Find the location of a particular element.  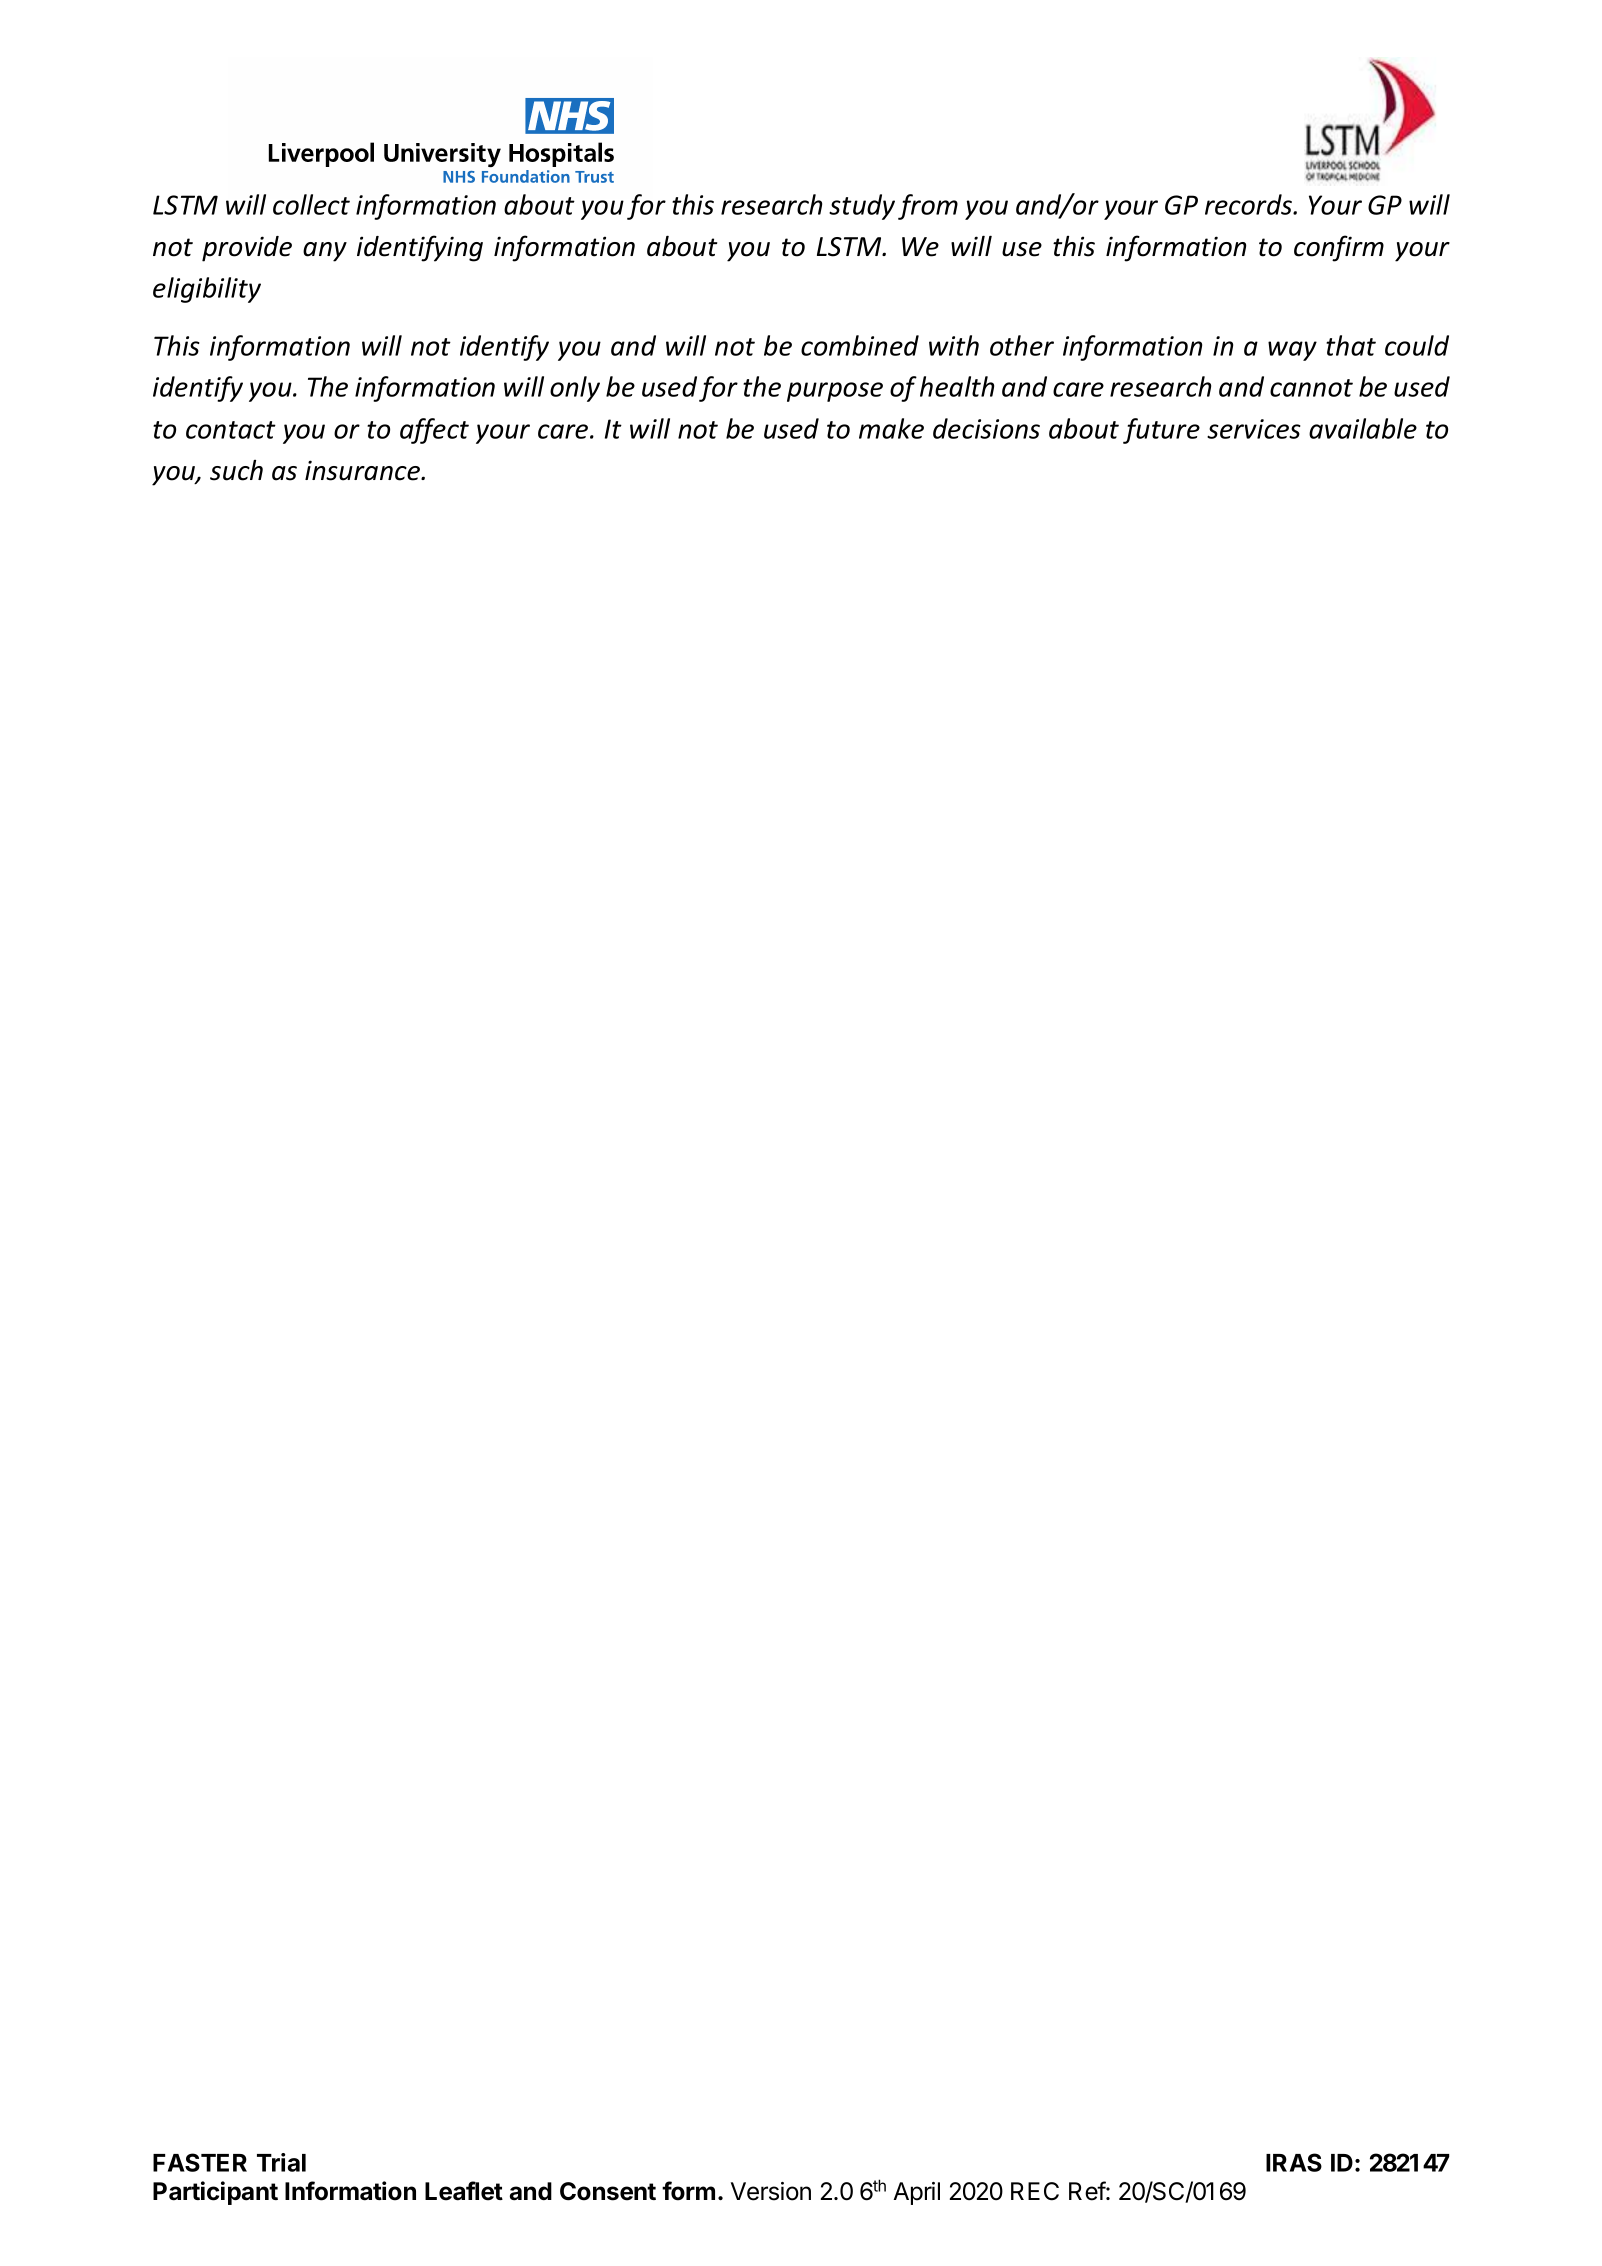

confirm is located at coordinates (1339, 248).
